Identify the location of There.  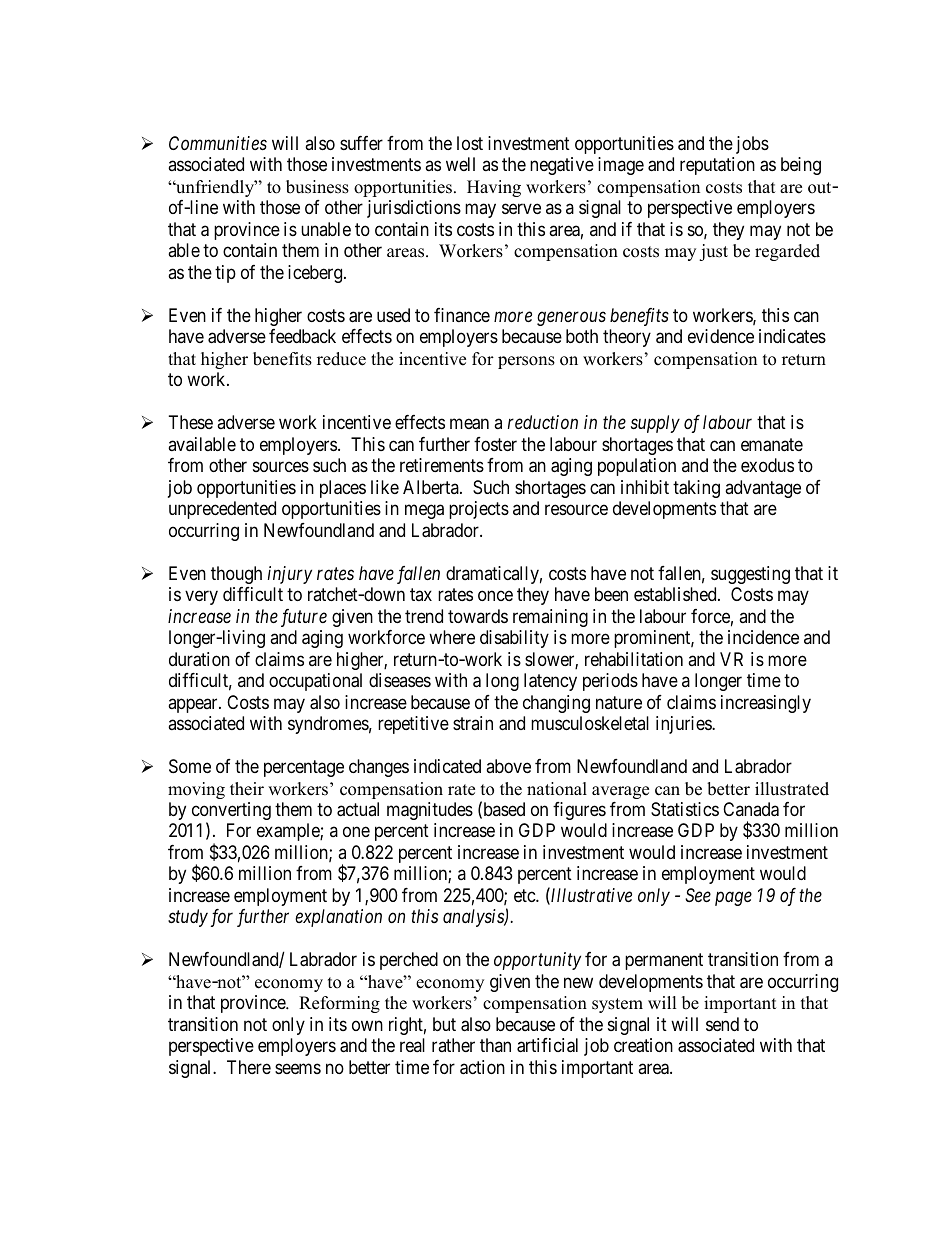
(249, 1067).
